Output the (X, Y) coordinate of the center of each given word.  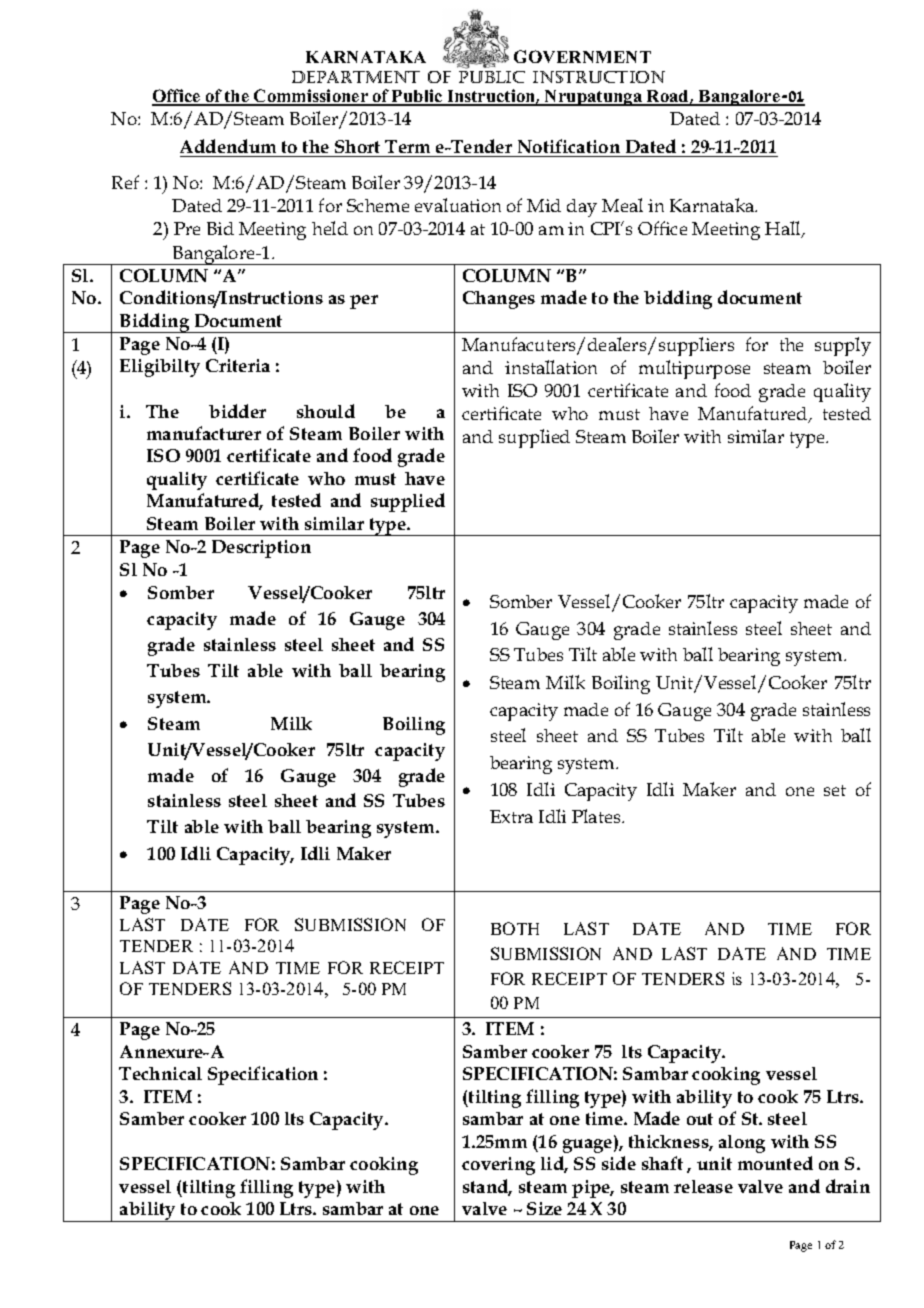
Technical (160, 1073)
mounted (775, 1163)
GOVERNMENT (582, 56)
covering (498, 1166)
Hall (784, 229)
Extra (511, 816)
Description (261, 549)
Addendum (228, 146)
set (835, 790)
